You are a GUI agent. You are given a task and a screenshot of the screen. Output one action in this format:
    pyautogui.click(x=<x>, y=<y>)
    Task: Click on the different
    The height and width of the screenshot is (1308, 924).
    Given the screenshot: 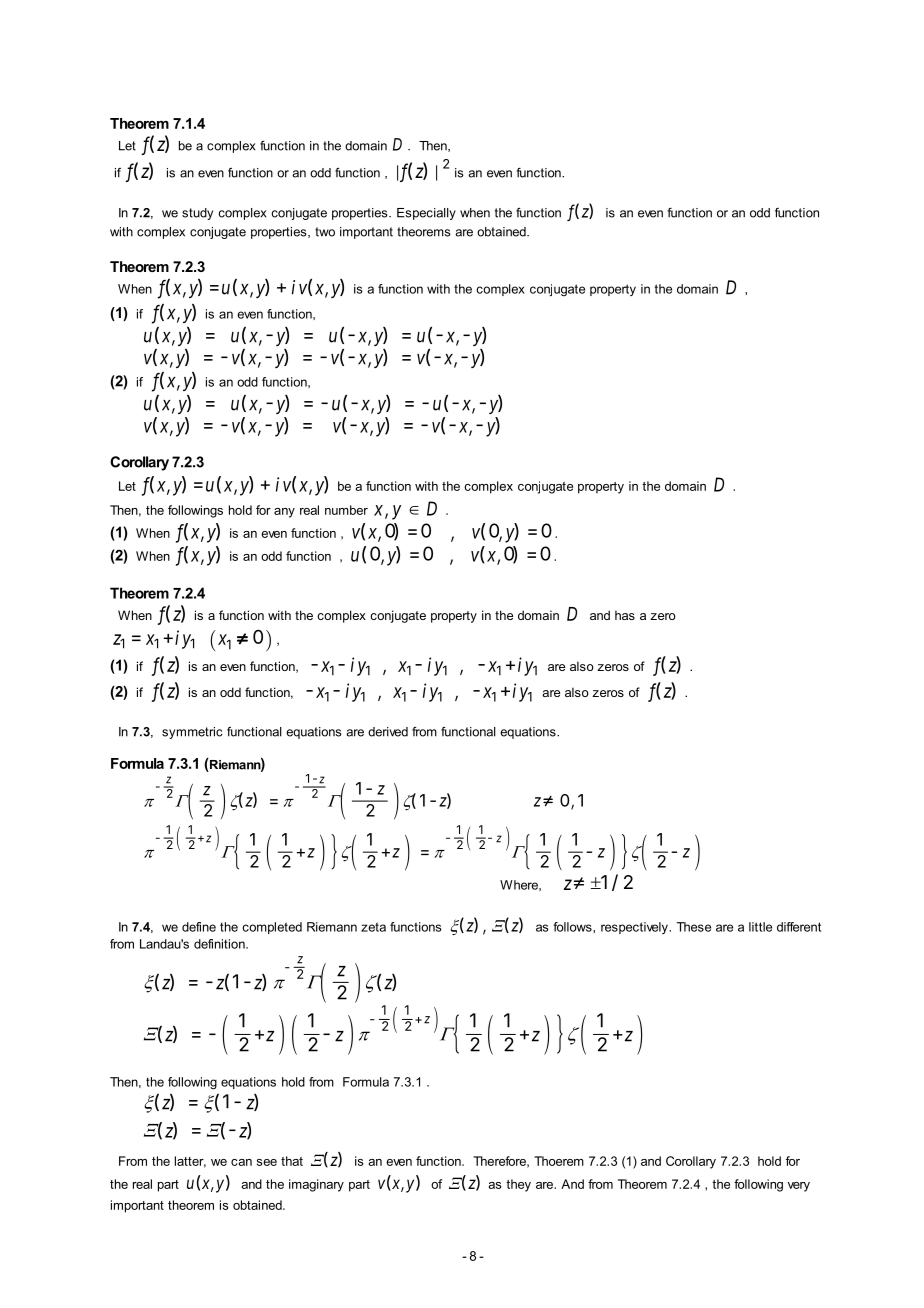 What is the action you would take?
    pyautogui.click(x=799, y=927)
